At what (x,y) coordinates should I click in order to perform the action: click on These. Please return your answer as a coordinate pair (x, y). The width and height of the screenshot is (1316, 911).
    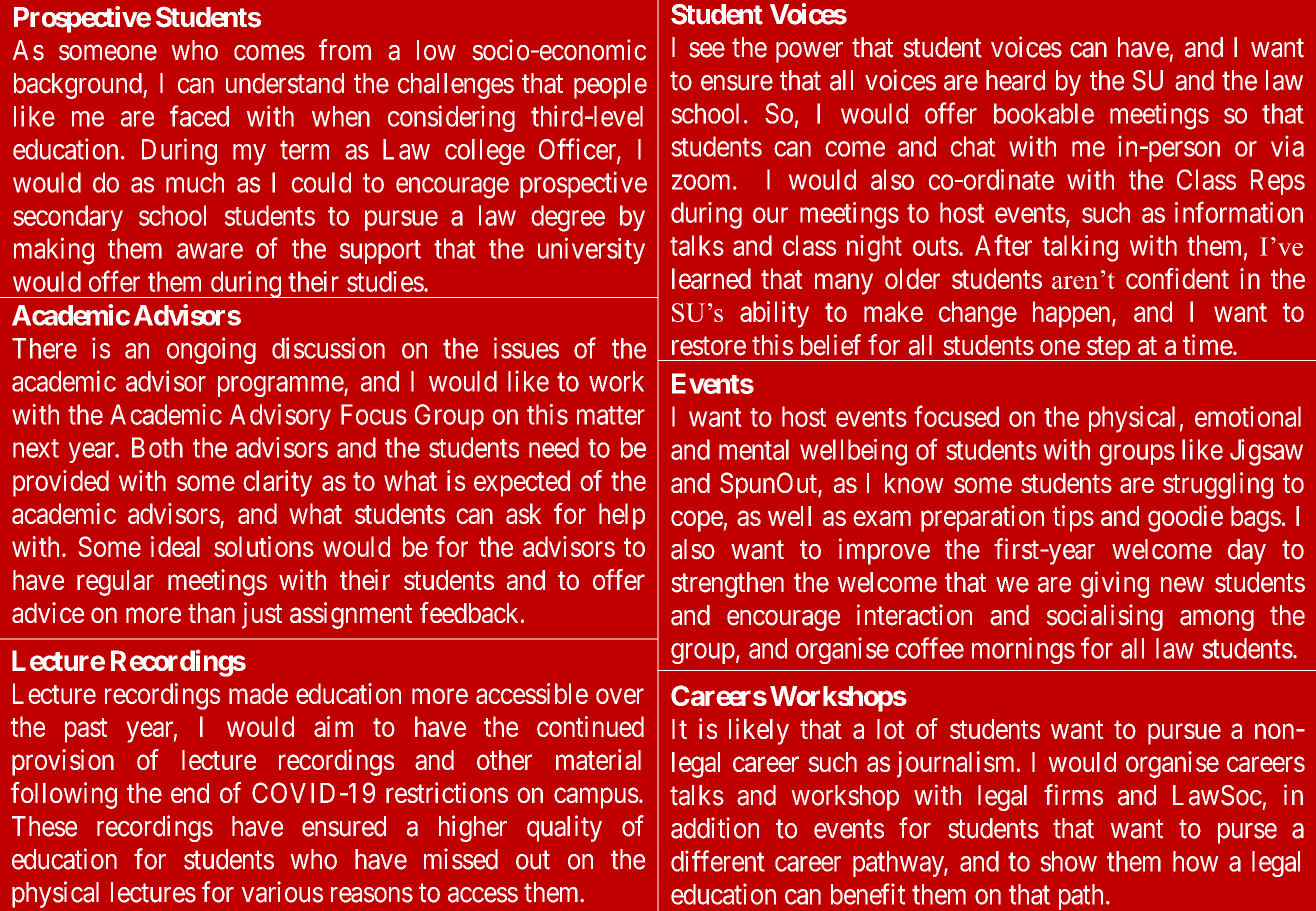
    Looking at the image, I should click on (44, 826).
